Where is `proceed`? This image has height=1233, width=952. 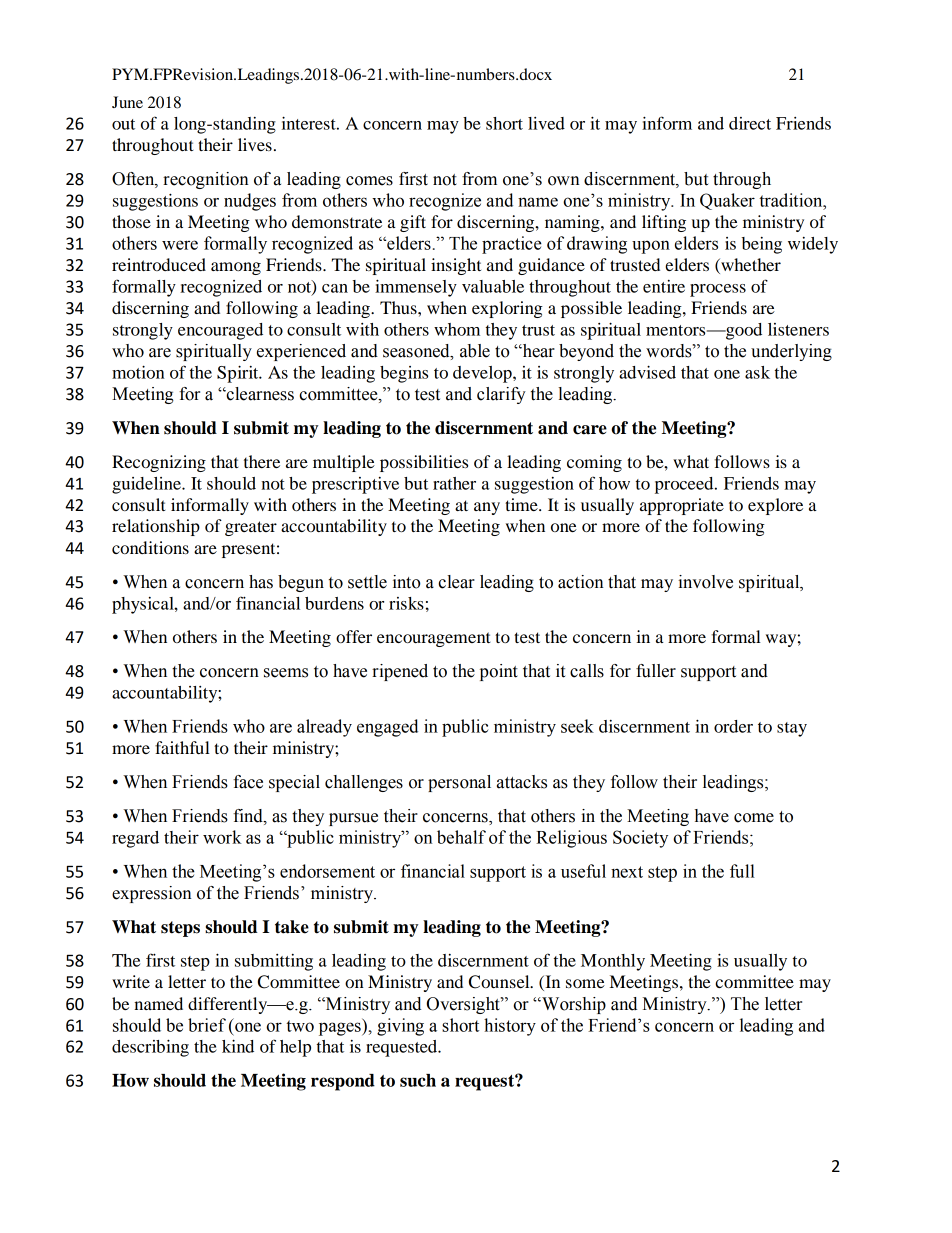
proceed is located at coordinates (685, 485).
